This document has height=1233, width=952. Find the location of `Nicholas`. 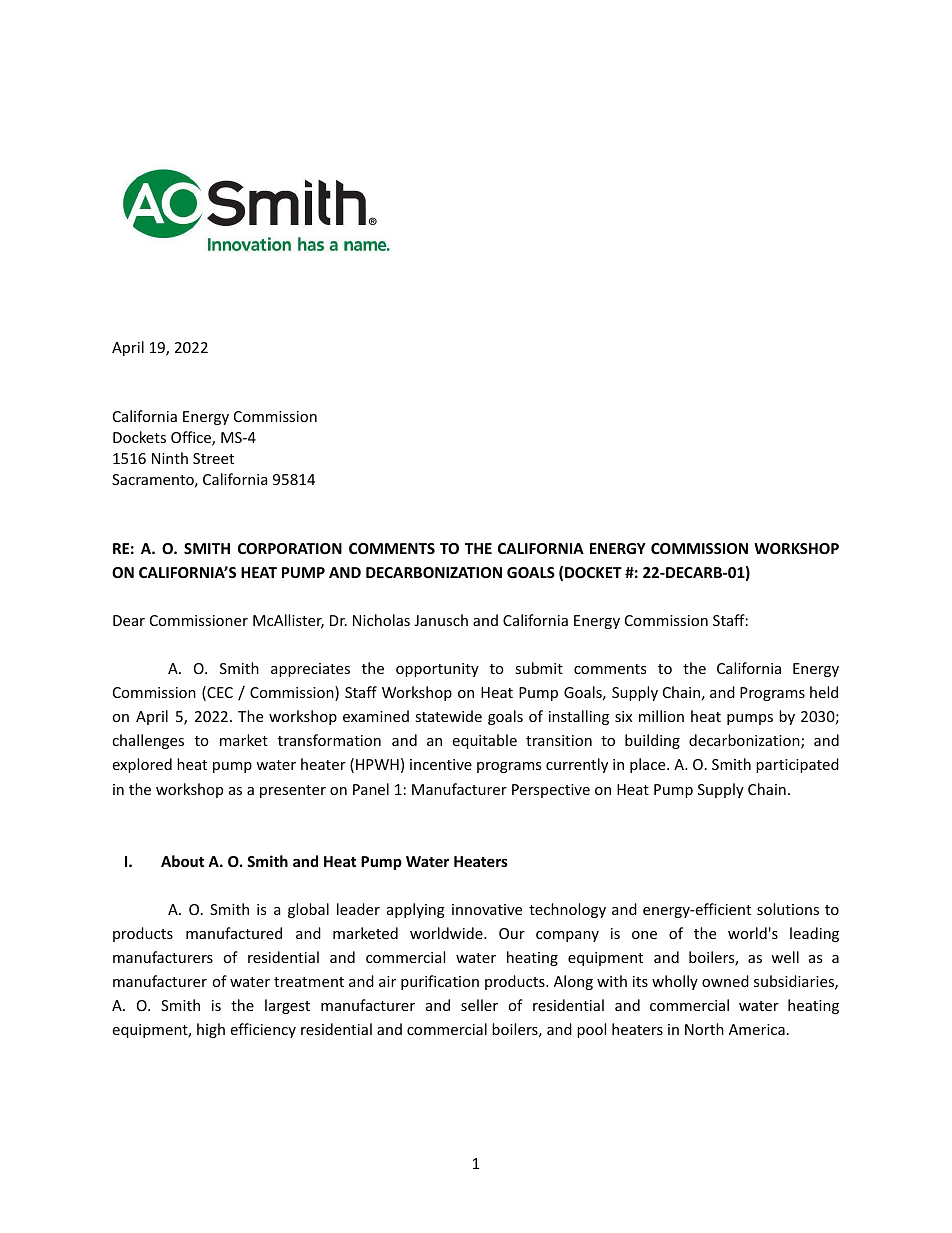

Nicholas is located at coordinates (381, 620).
